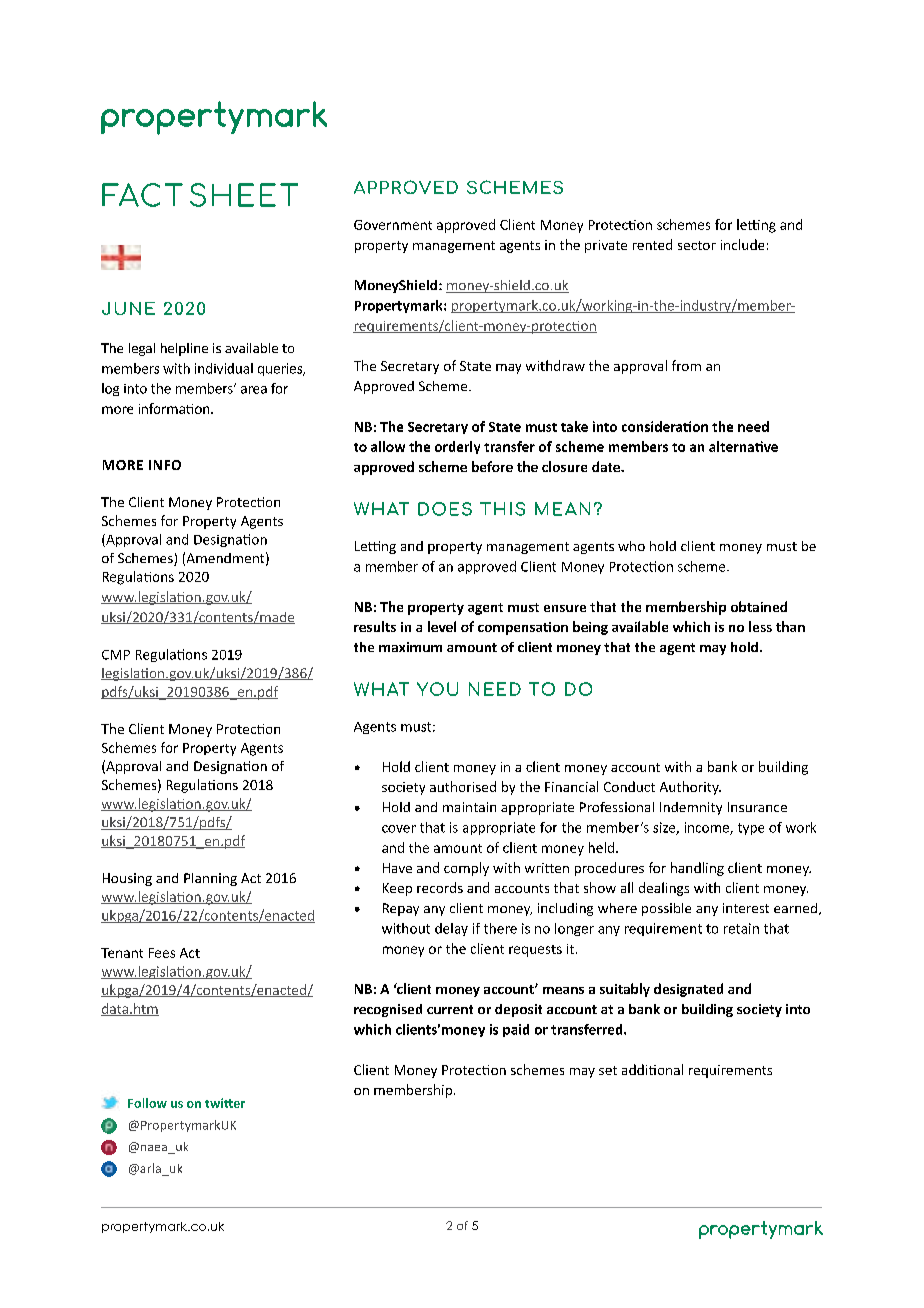 The image size is (924, 1308). I want to click on additional, so click(652, 1069).
